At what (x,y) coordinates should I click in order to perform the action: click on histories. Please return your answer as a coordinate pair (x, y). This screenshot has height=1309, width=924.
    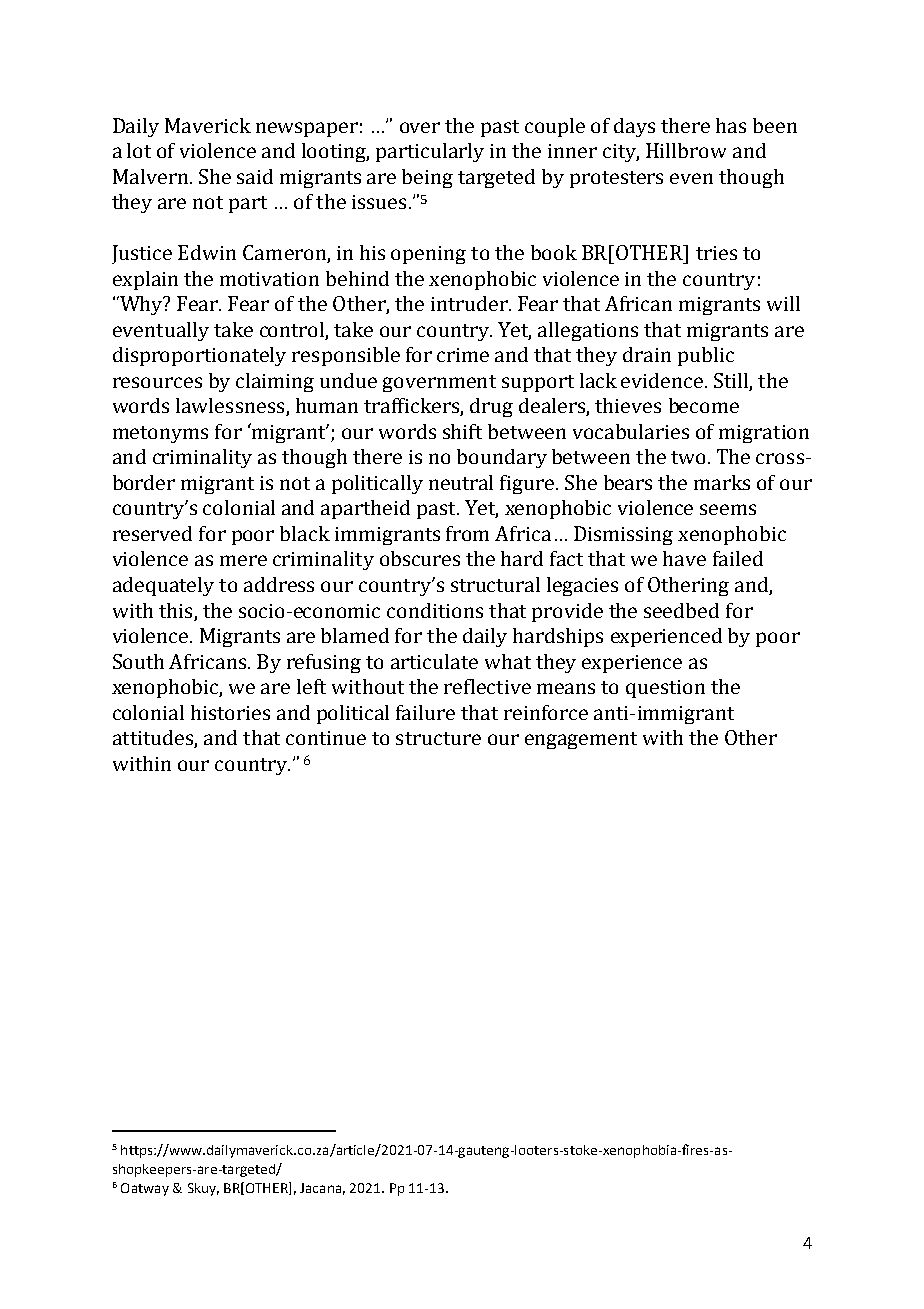
    Looking at the image, I should click on (230, 712).
